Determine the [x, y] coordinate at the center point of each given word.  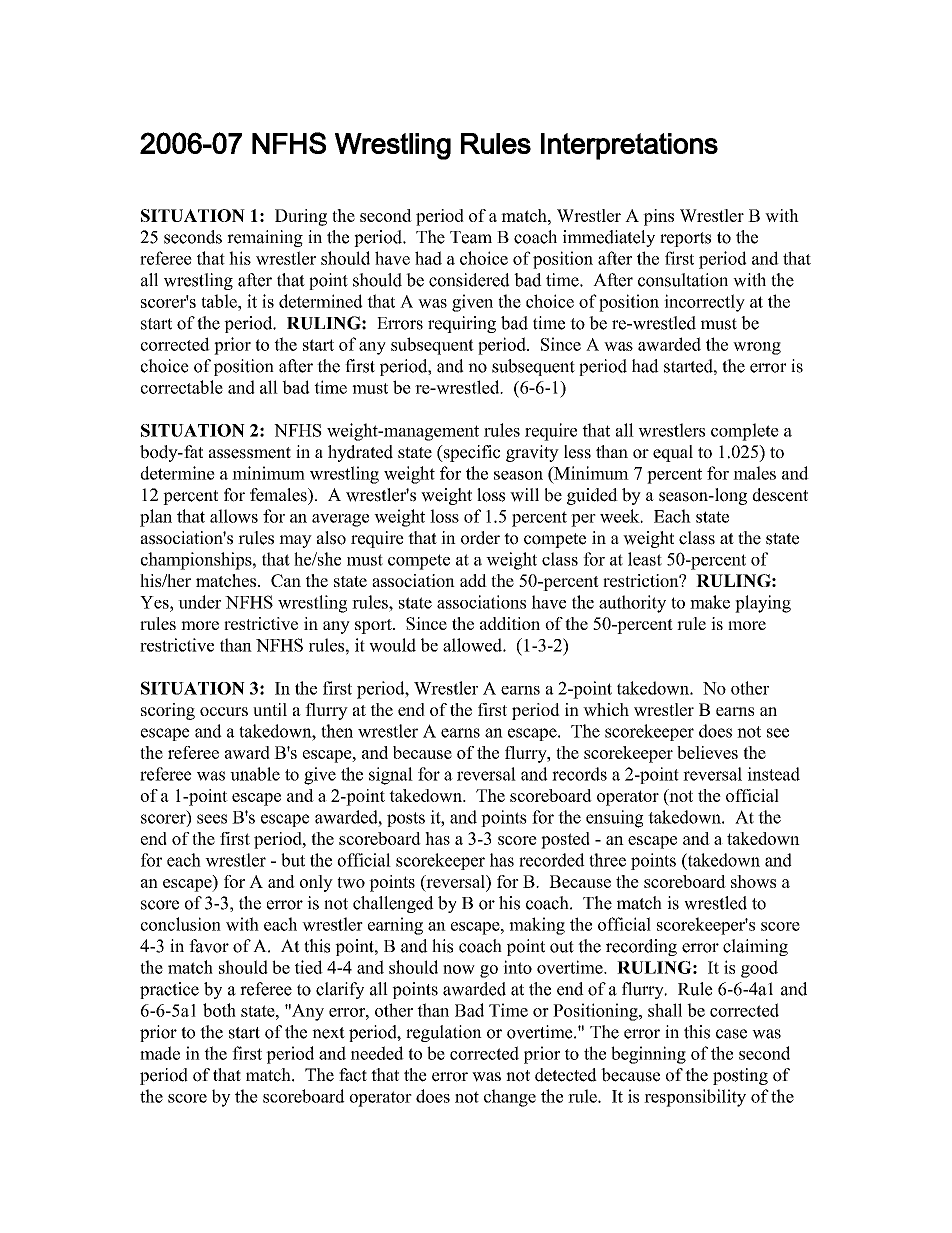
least [645, 559]
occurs [224, 711]
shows [753, 881]
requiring [462, 324]
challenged [393, 904]
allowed [473, 645]
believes [707, 752]
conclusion [181, 924]
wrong [757, 348]
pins [658, 217]
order [480, 538]
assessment [250, 453]
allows [234, 516]
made [160, 1053]
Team [471, 237]
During [301, 217]
